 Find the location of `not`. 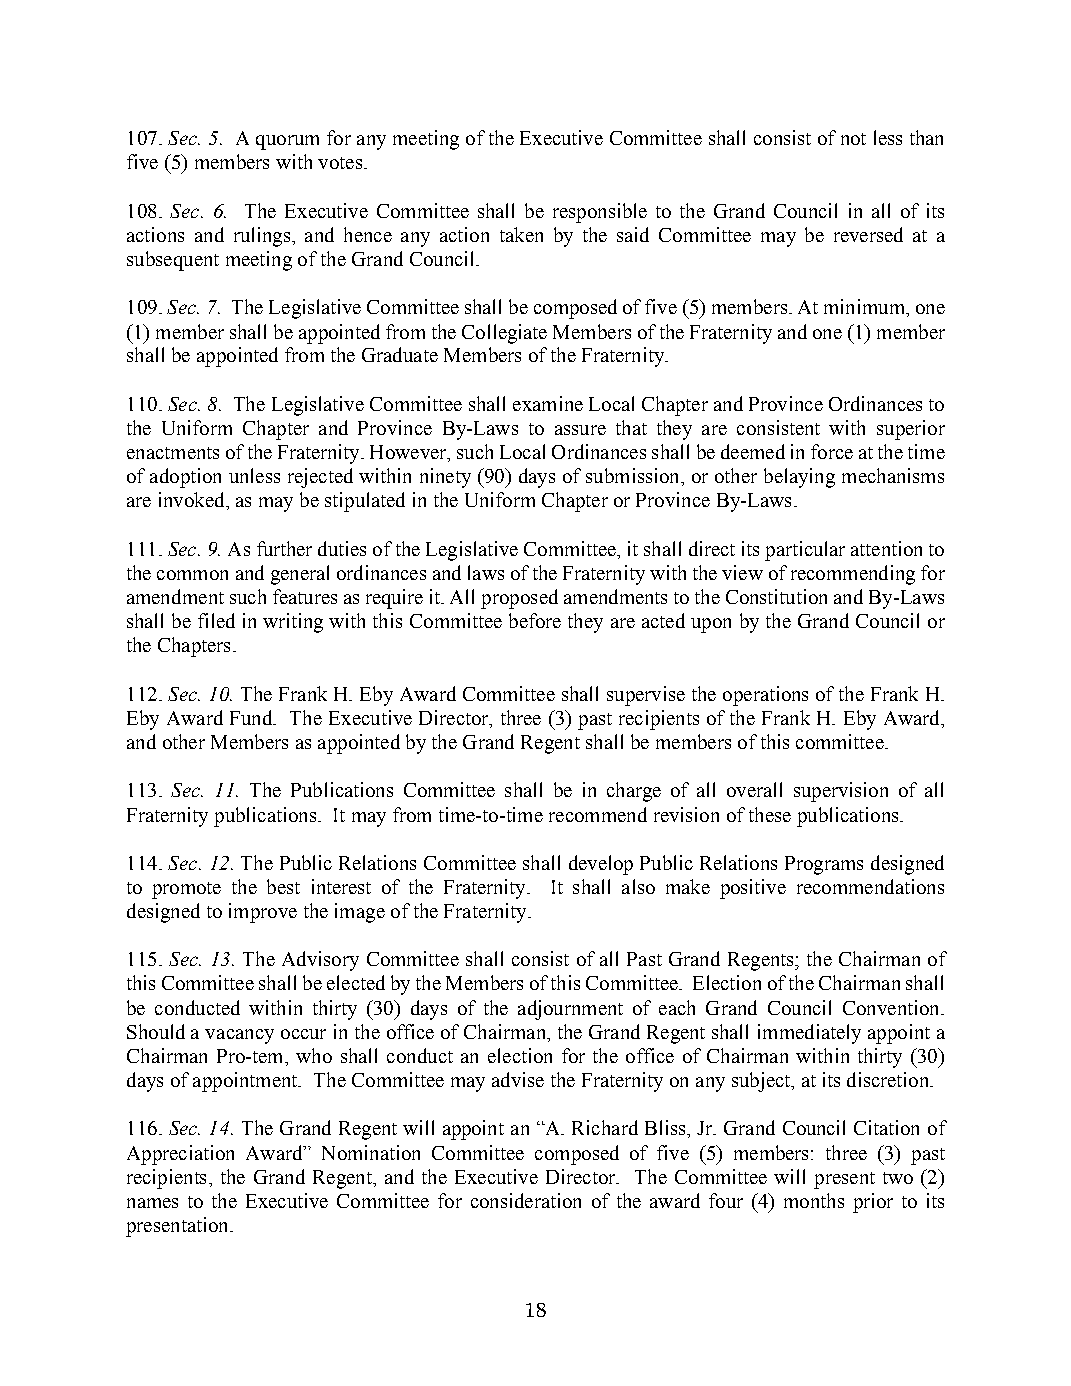

not is located at coordinates (853, 139).
